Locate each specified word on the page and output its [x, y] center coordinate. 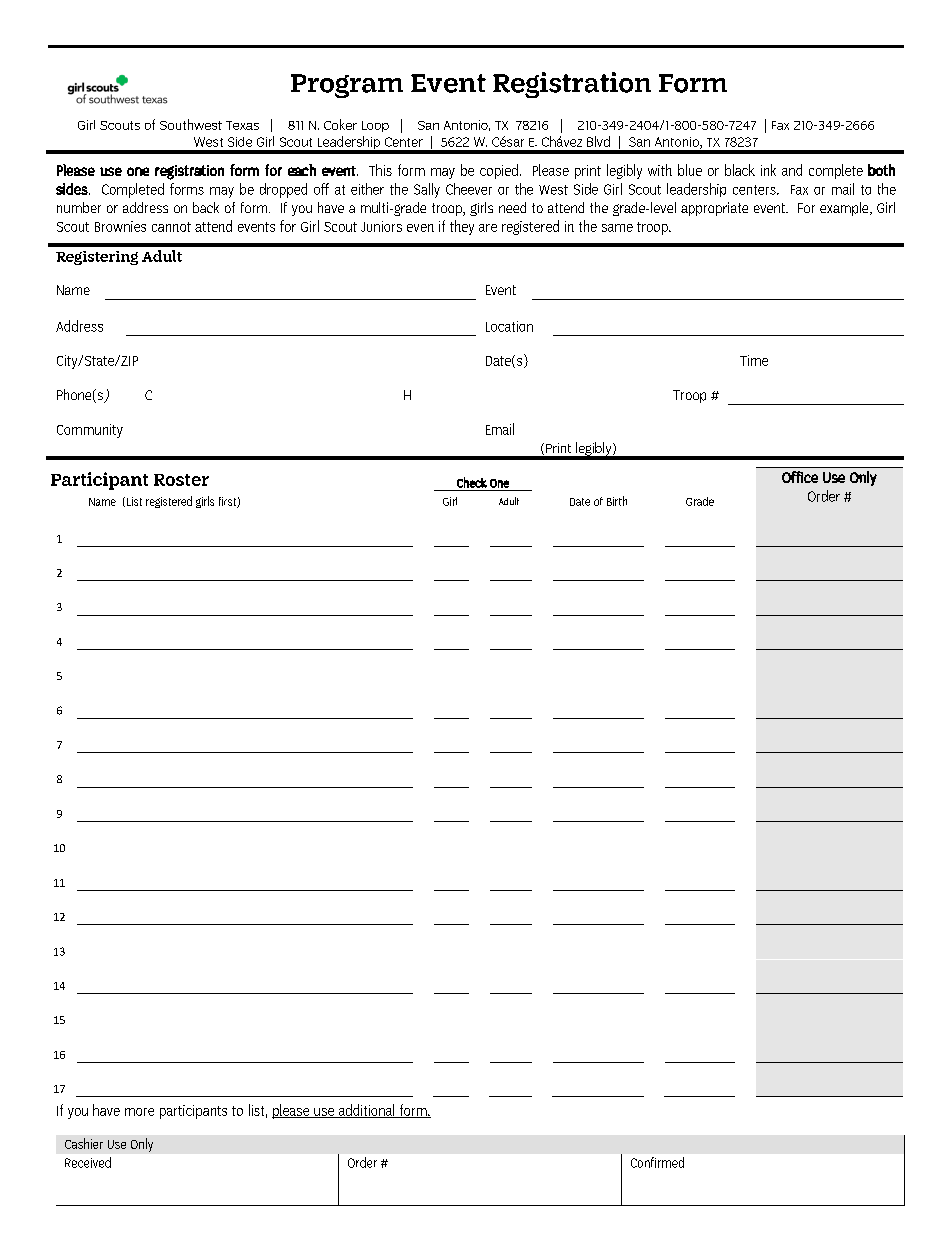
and [792, 170]
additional [366, 1111]
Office [800, 477]
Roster [181, 480]
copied [499, 171]
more [139, 1112]
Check [472, 482]
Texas [242, 125]
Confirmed [657, 1162]
